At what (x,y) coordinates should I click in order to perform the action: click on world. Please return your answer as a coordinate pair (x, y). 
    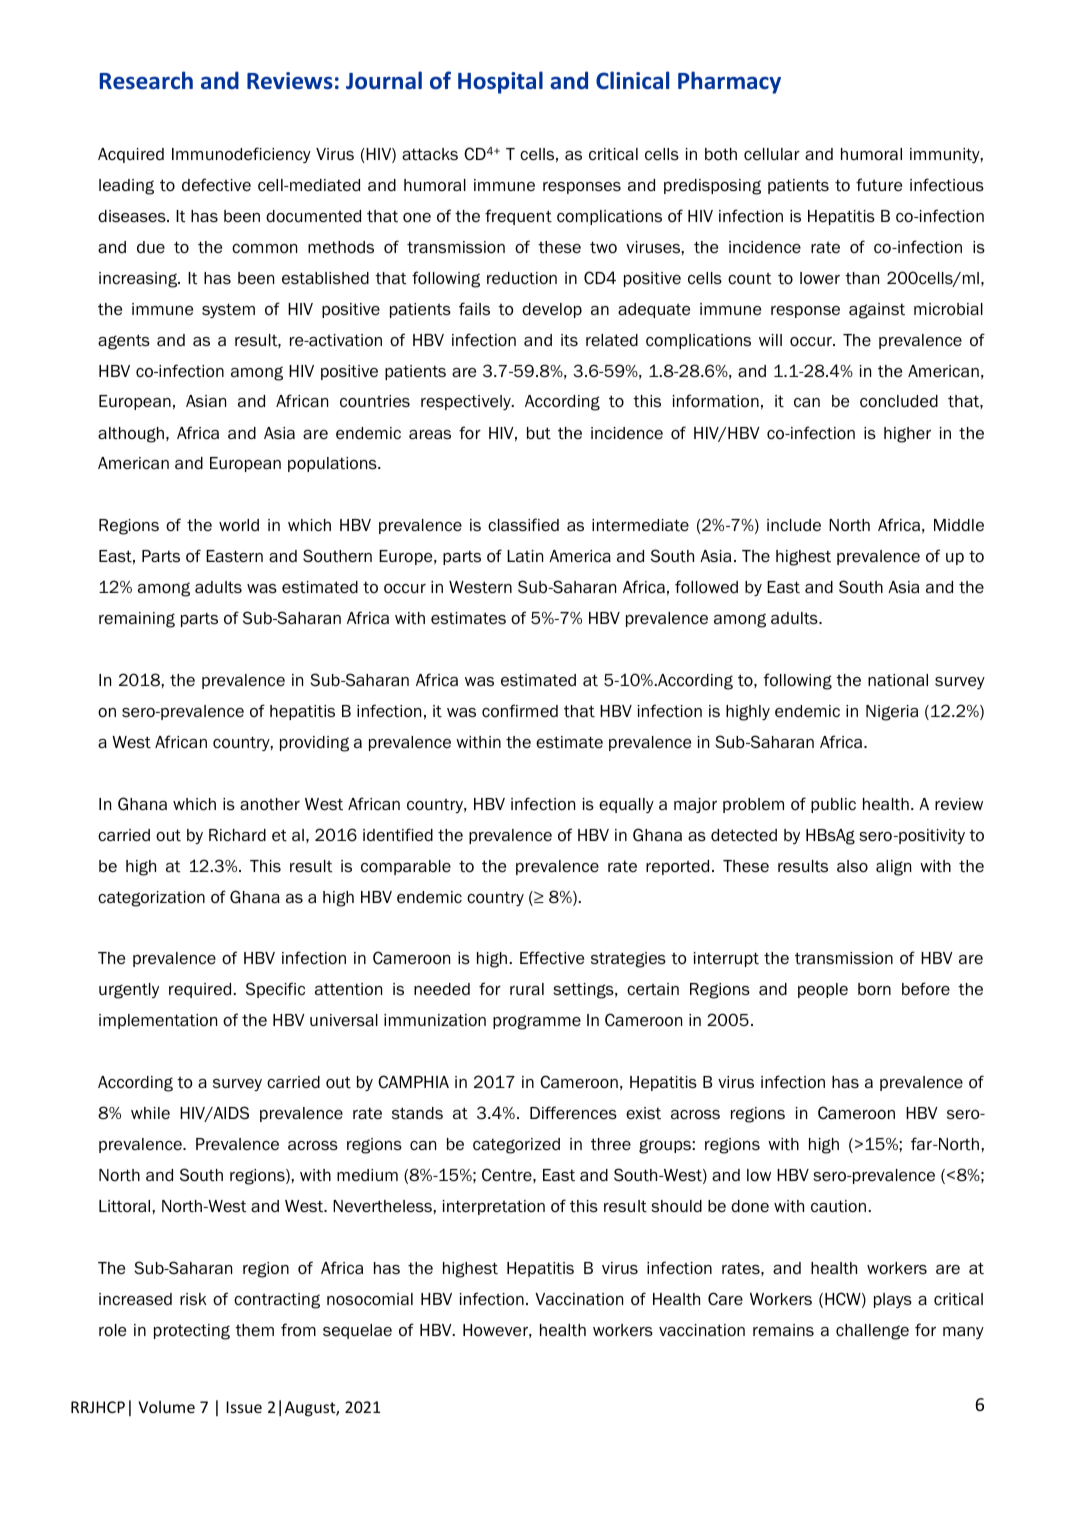
    Looking at the image, I should click on (239, 525).
